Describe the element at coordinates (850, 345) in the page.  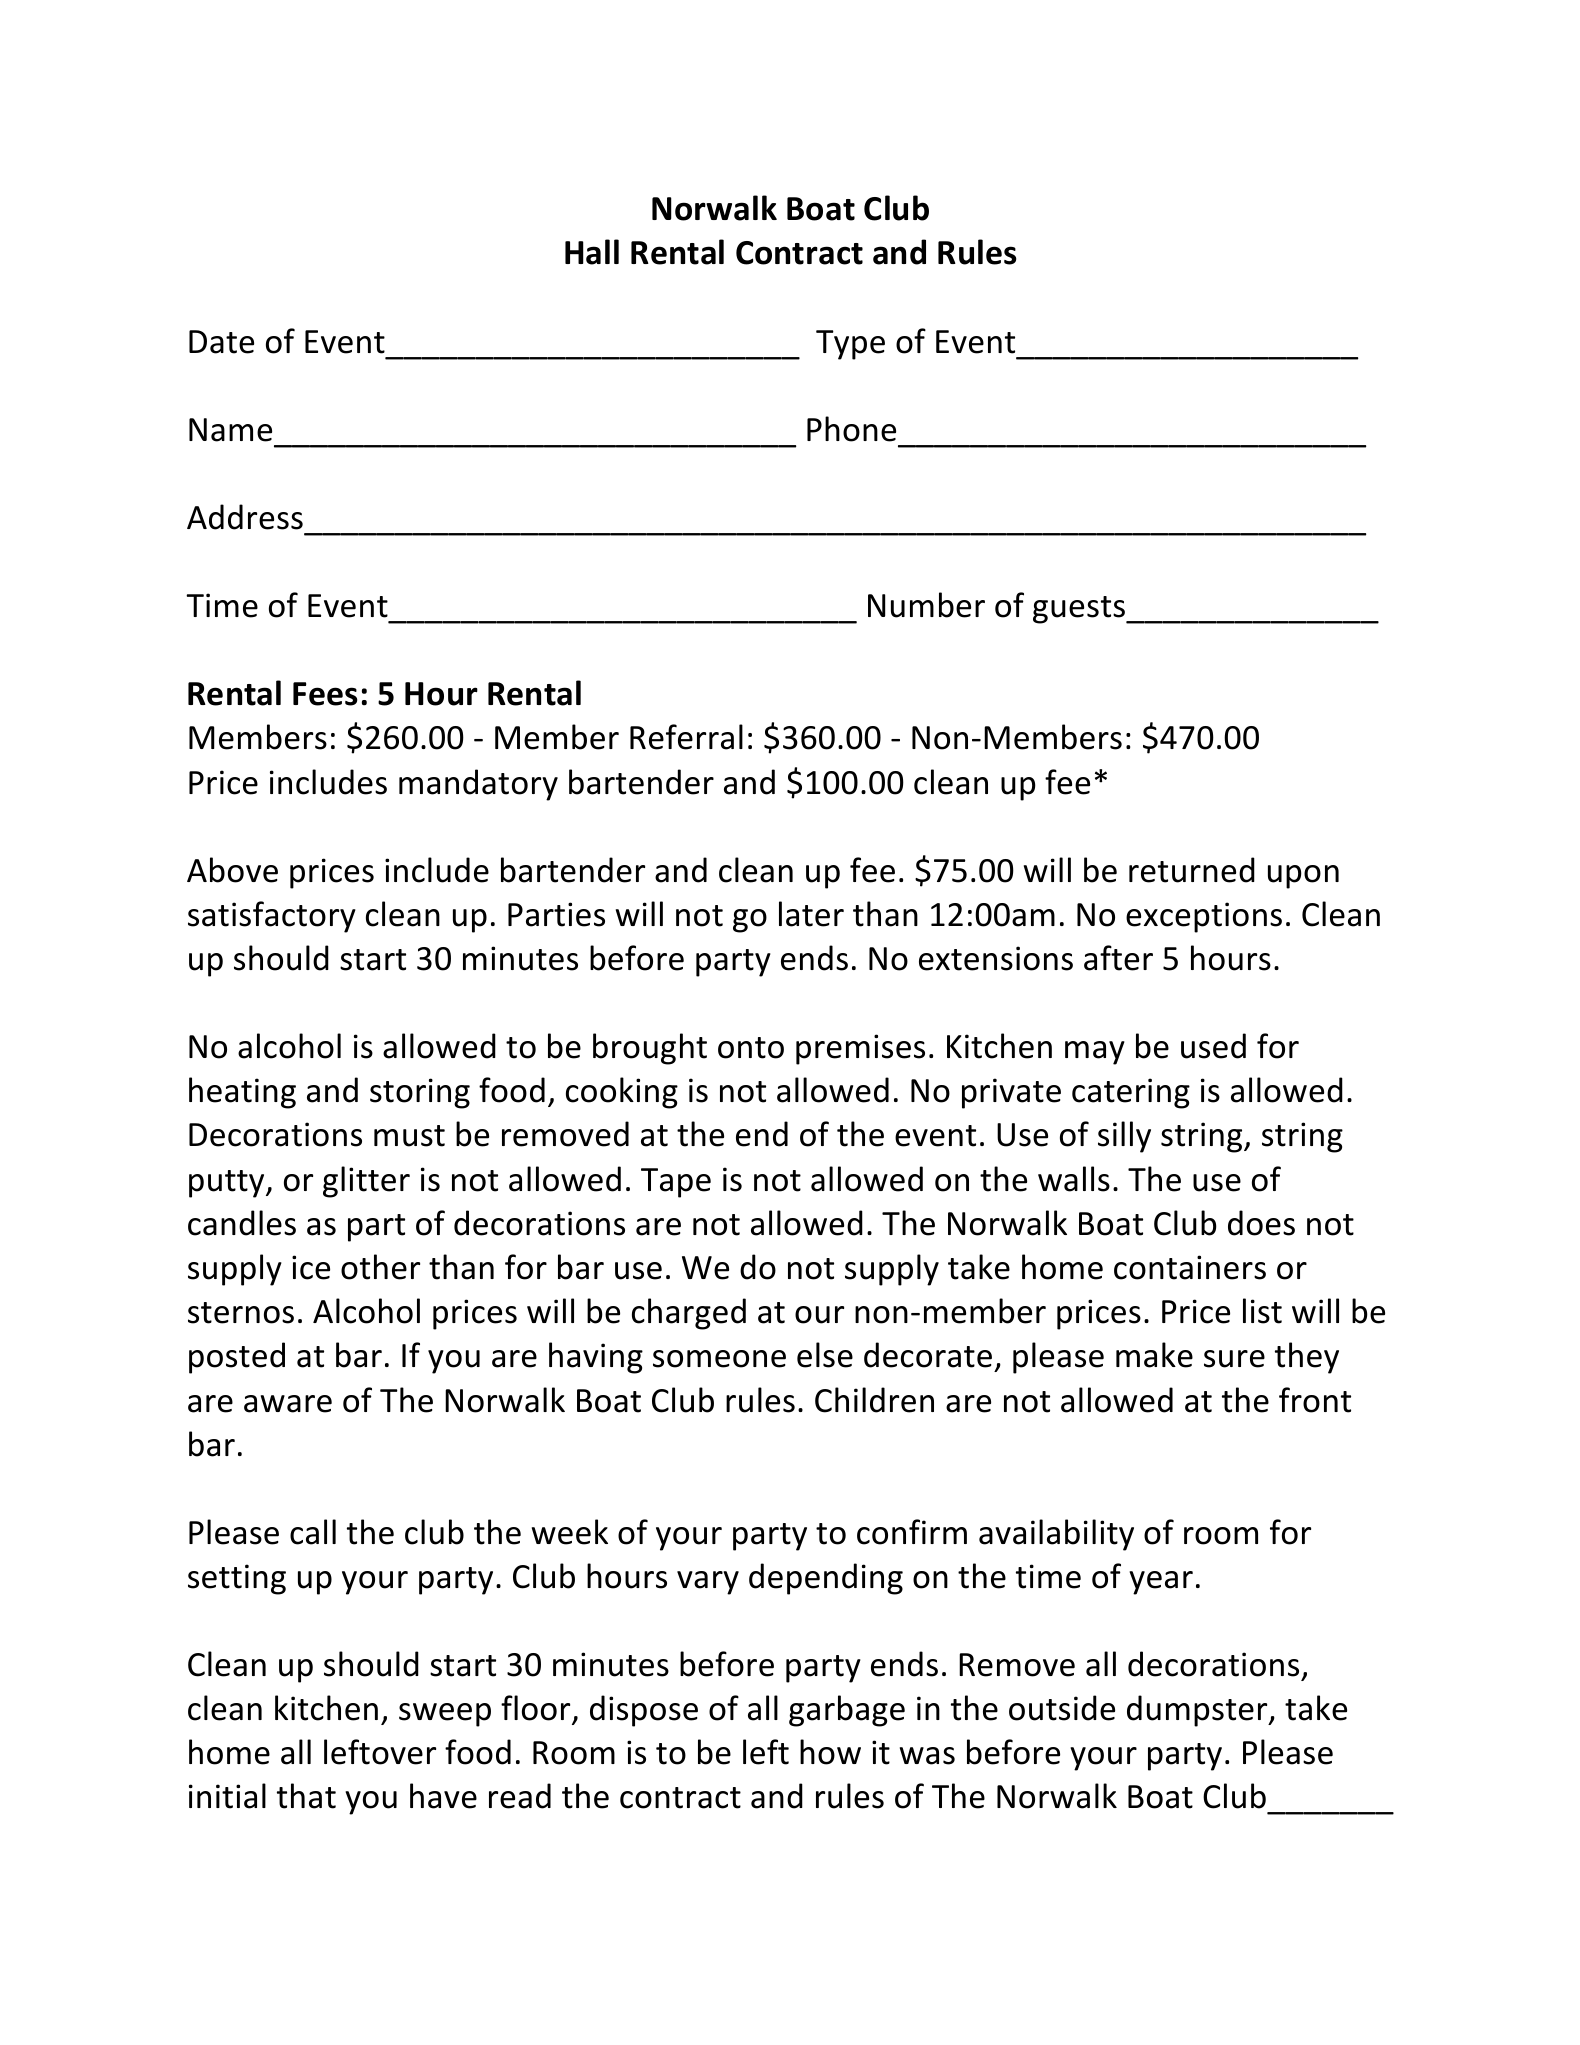
I see `Type` at that location.
